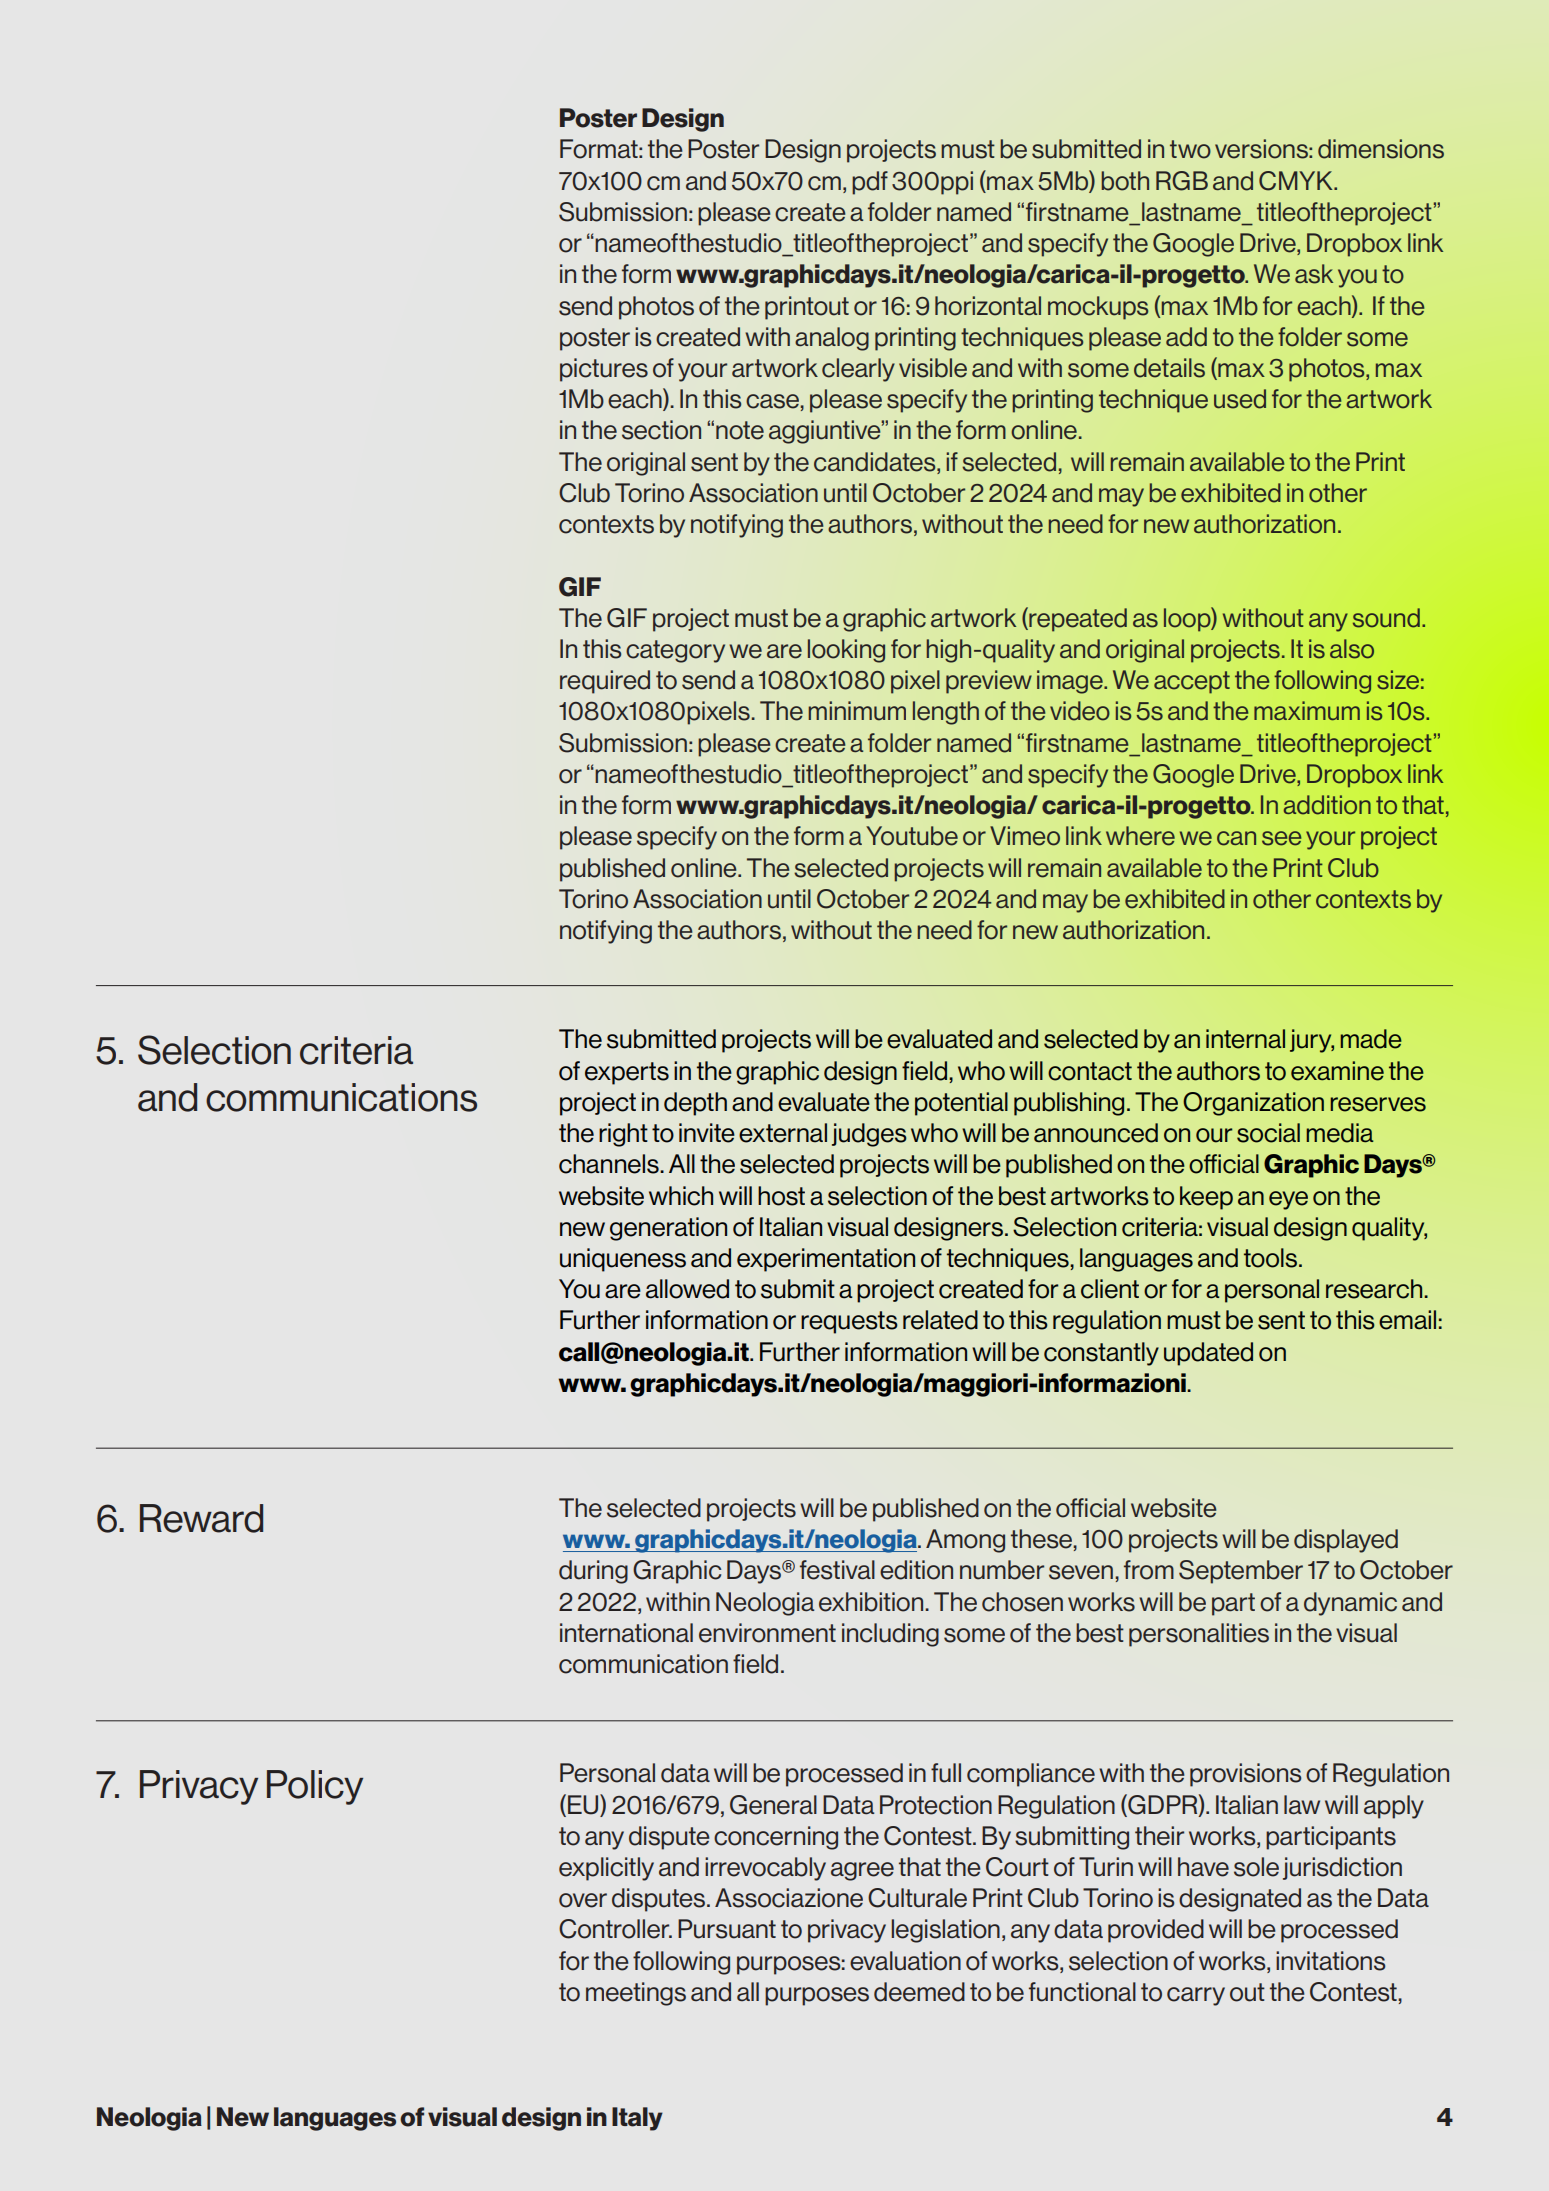 Image resolution: width=1549 pixels, height=2191 pixels. I want to click on external, so click(783, 1133).
